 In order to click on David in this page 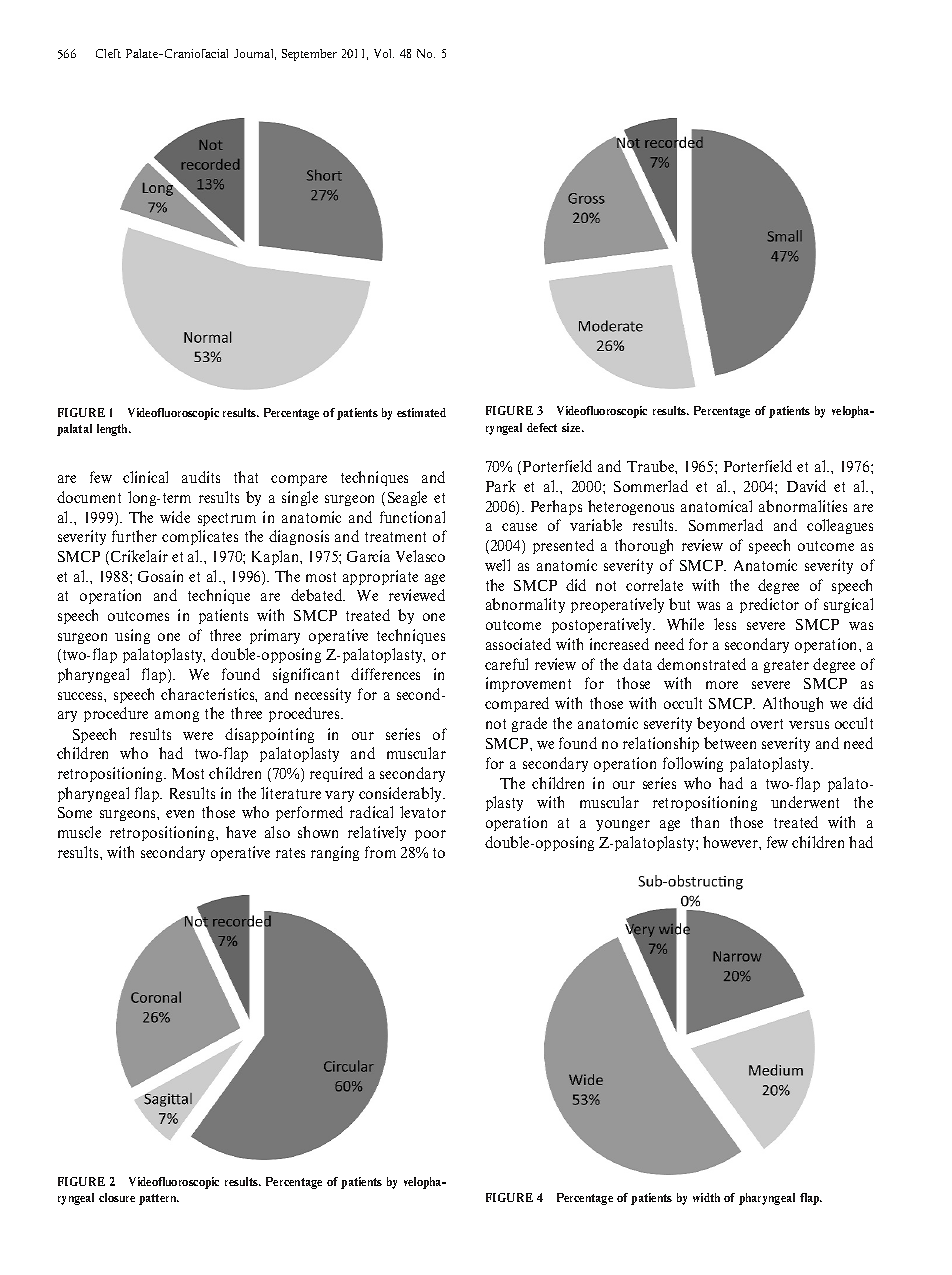, I will do `click(806, 486)`.
